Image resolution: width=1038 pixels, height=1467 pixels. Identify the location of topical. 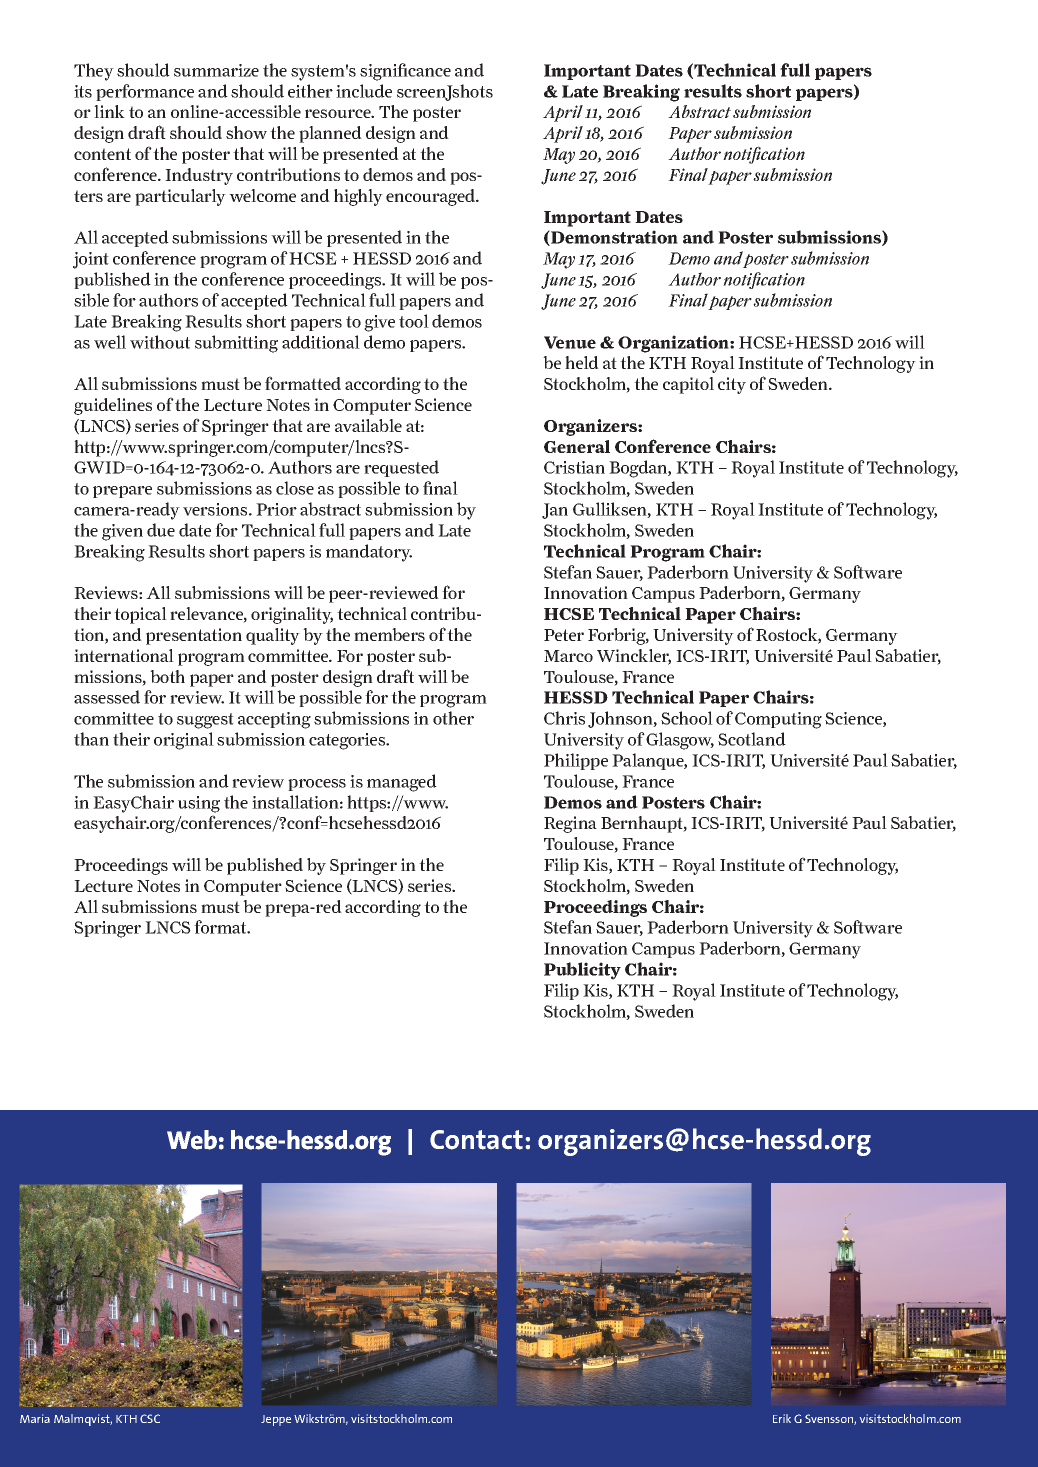
(140, 615).
